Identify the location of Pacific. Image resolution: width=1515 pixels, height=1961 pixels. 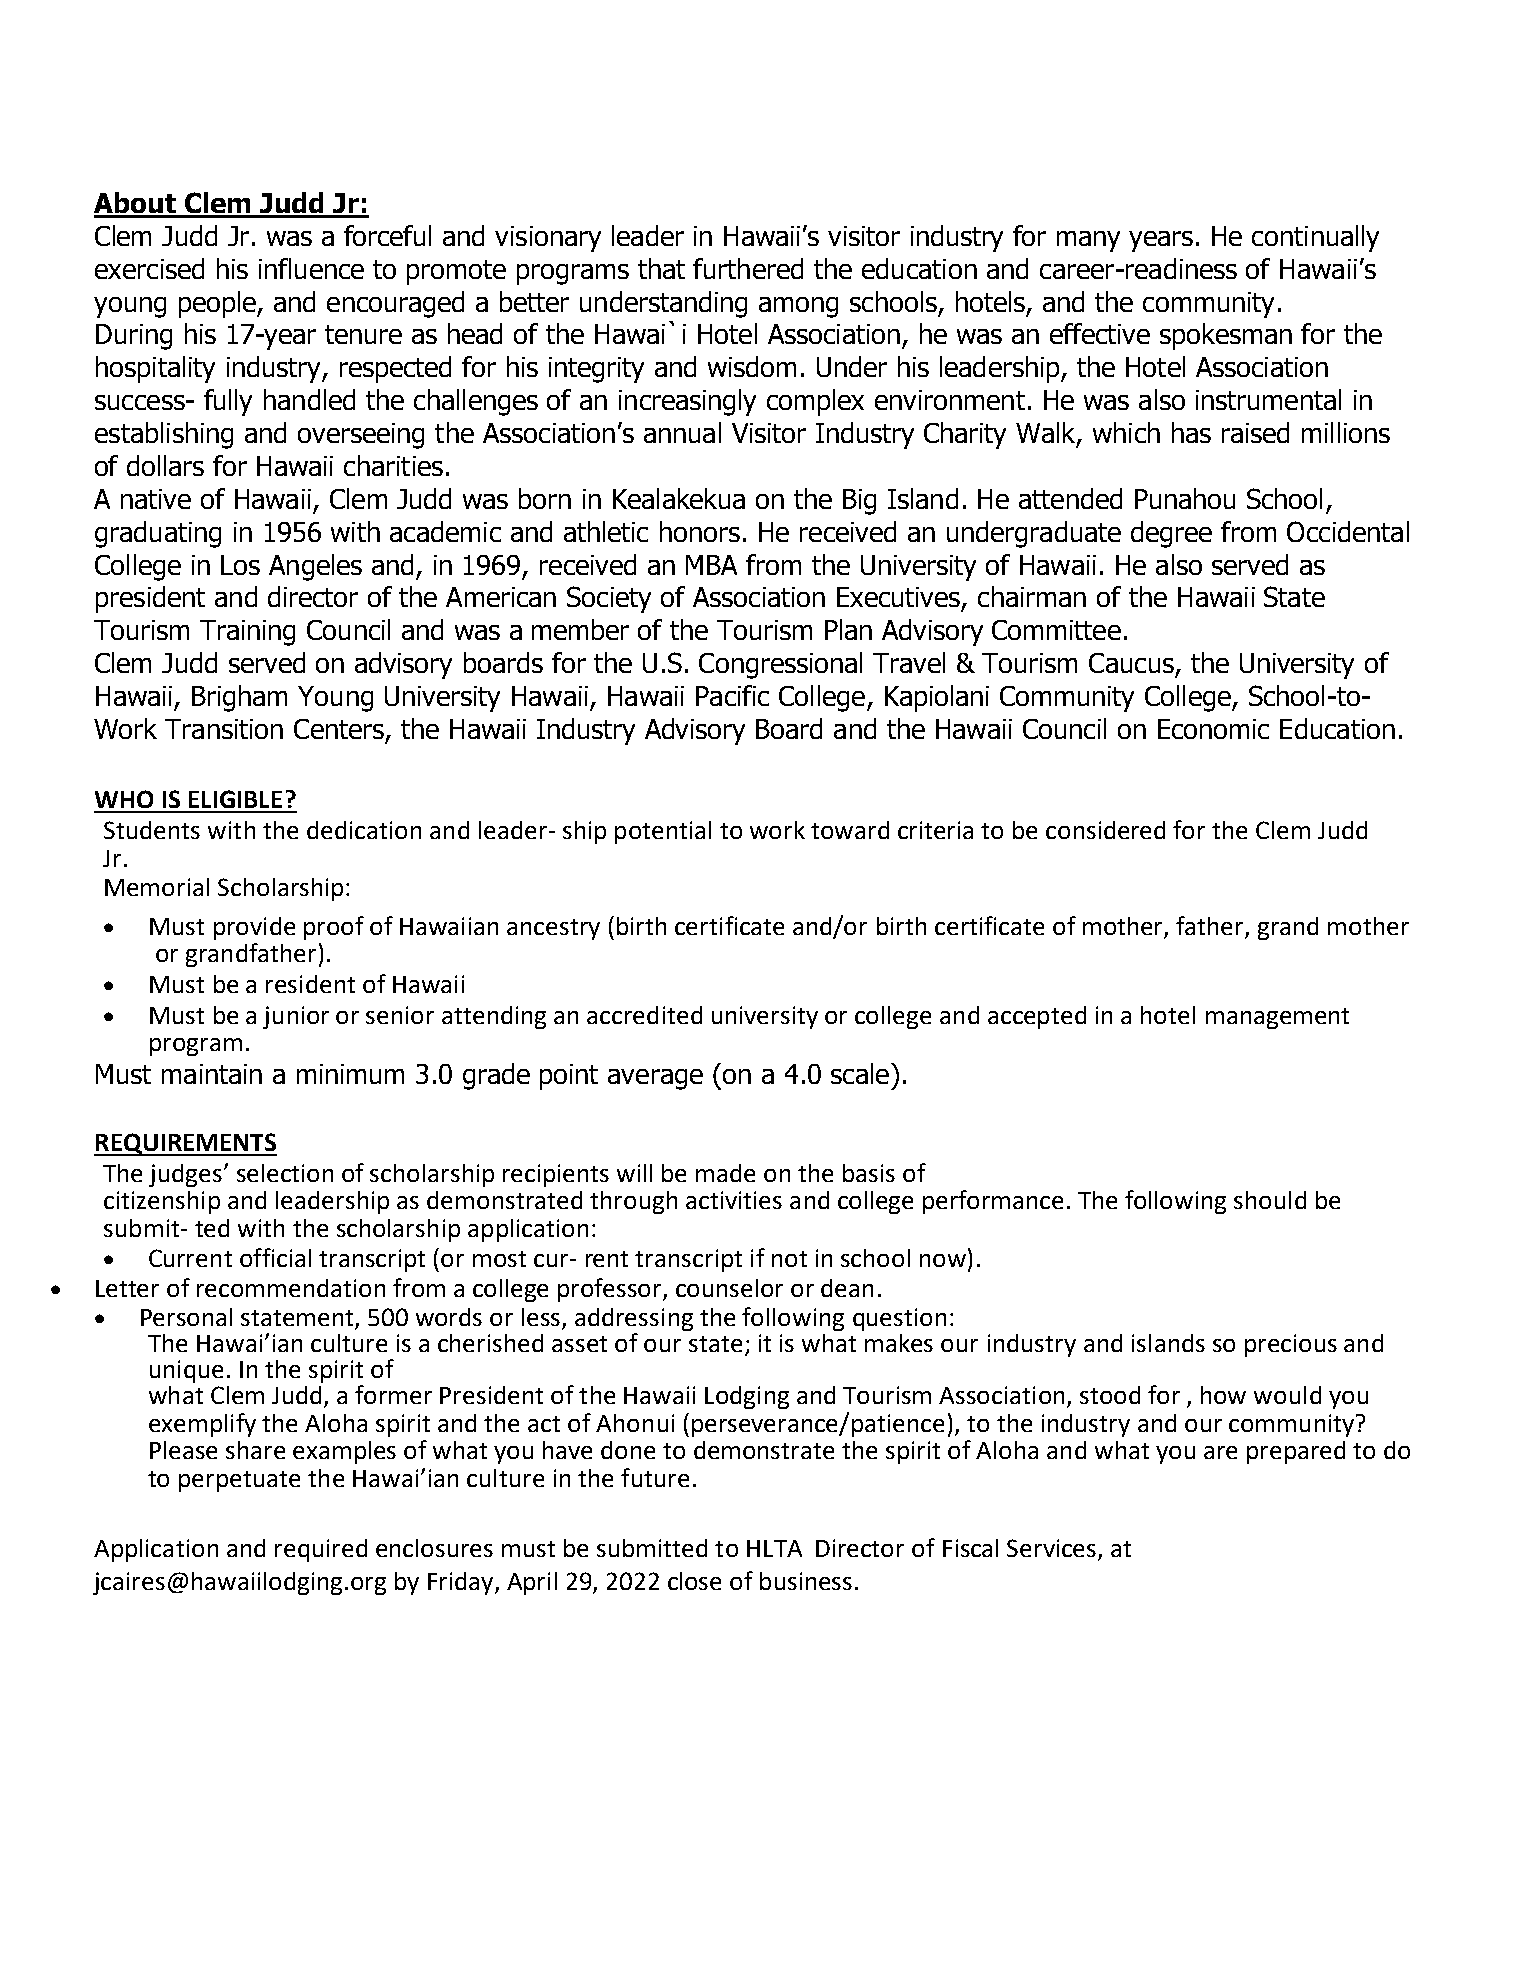
(732, 695).
